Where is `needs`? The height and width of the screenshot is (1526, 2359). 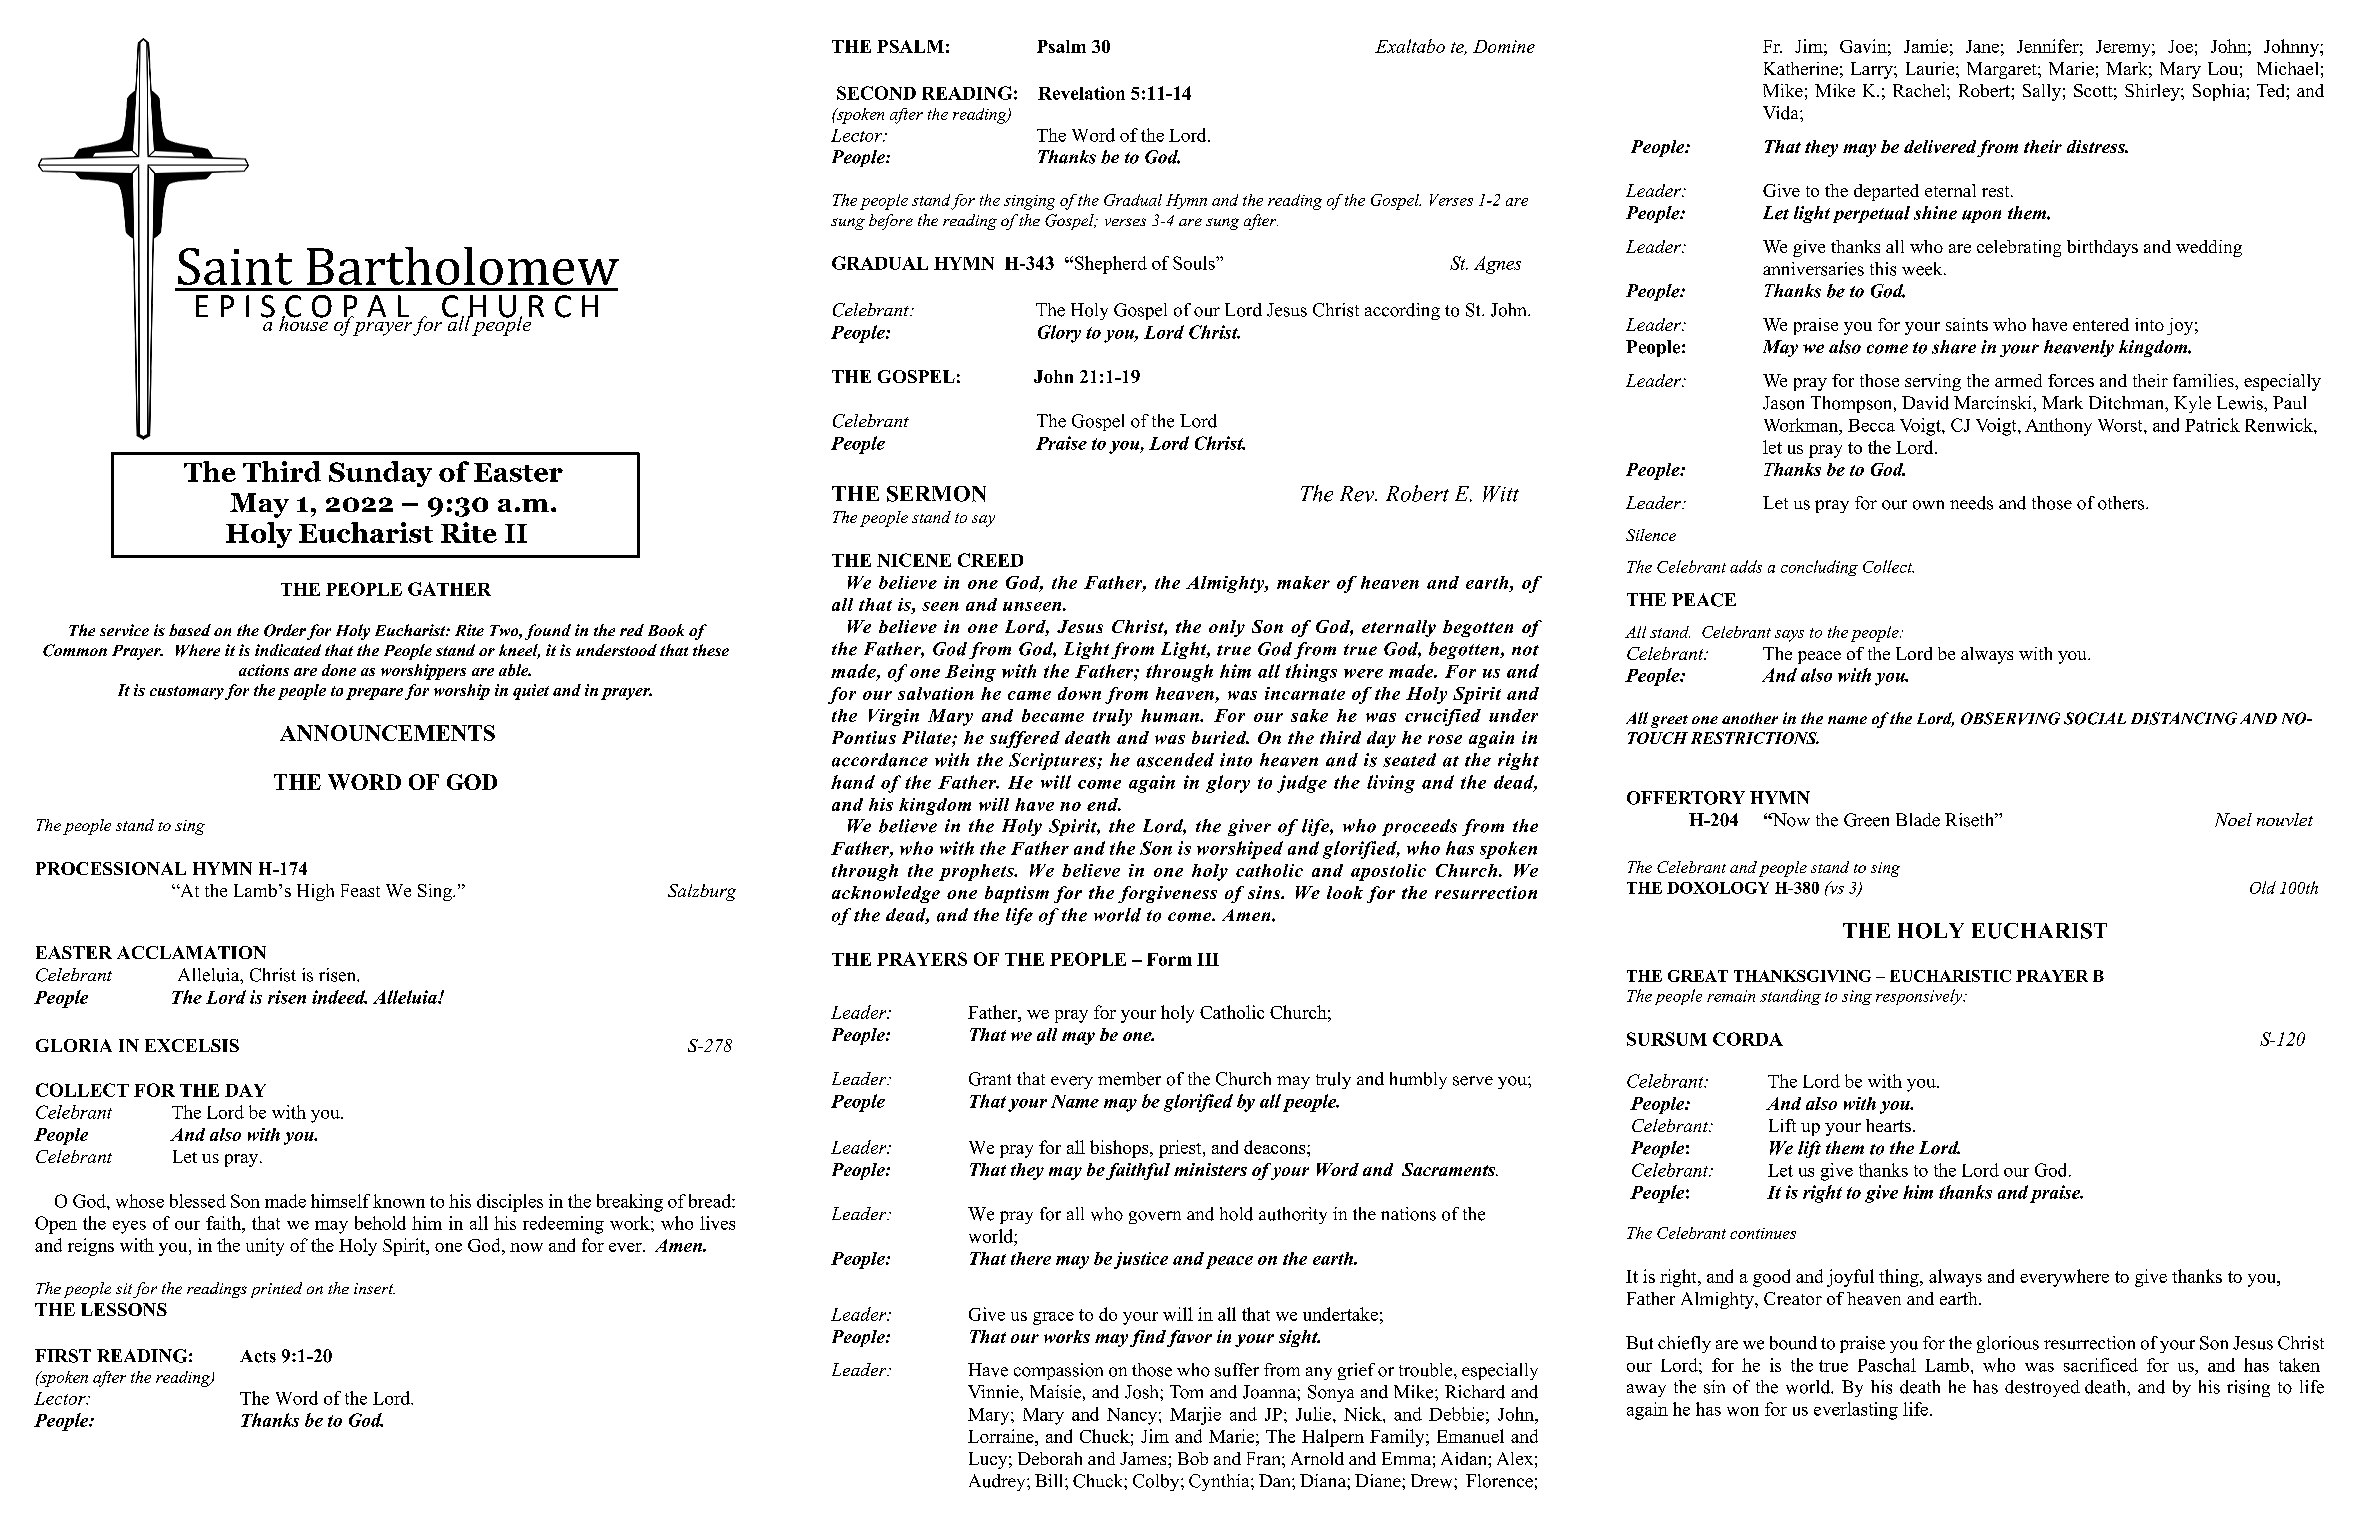
needs is located at coordinates (1971, 503).
